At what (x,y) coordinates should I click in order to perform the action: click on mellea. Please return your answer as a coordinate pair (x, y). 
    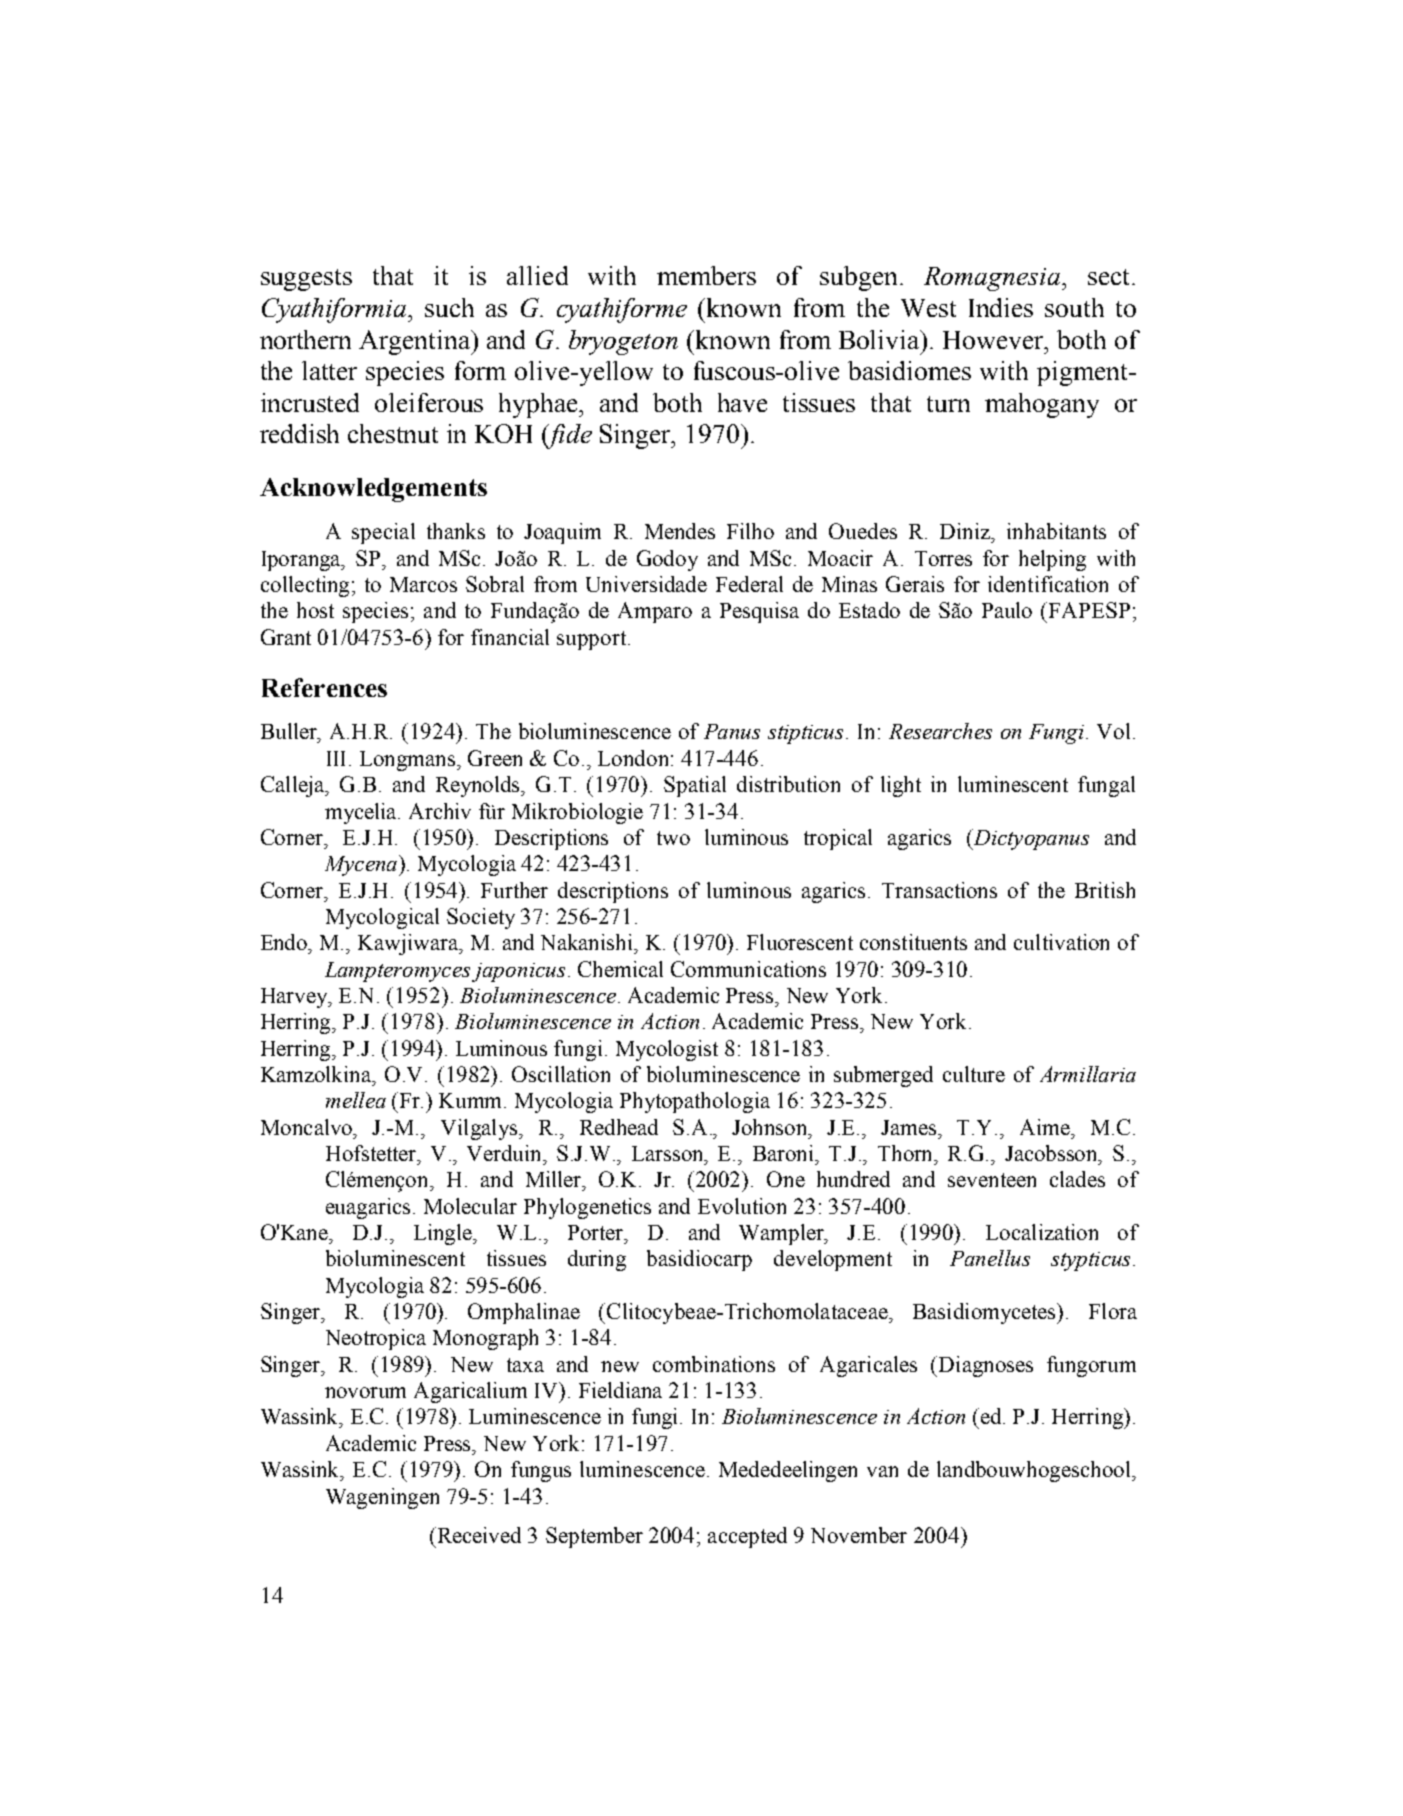
    Looking at the image, I should click on (356, 1100).
